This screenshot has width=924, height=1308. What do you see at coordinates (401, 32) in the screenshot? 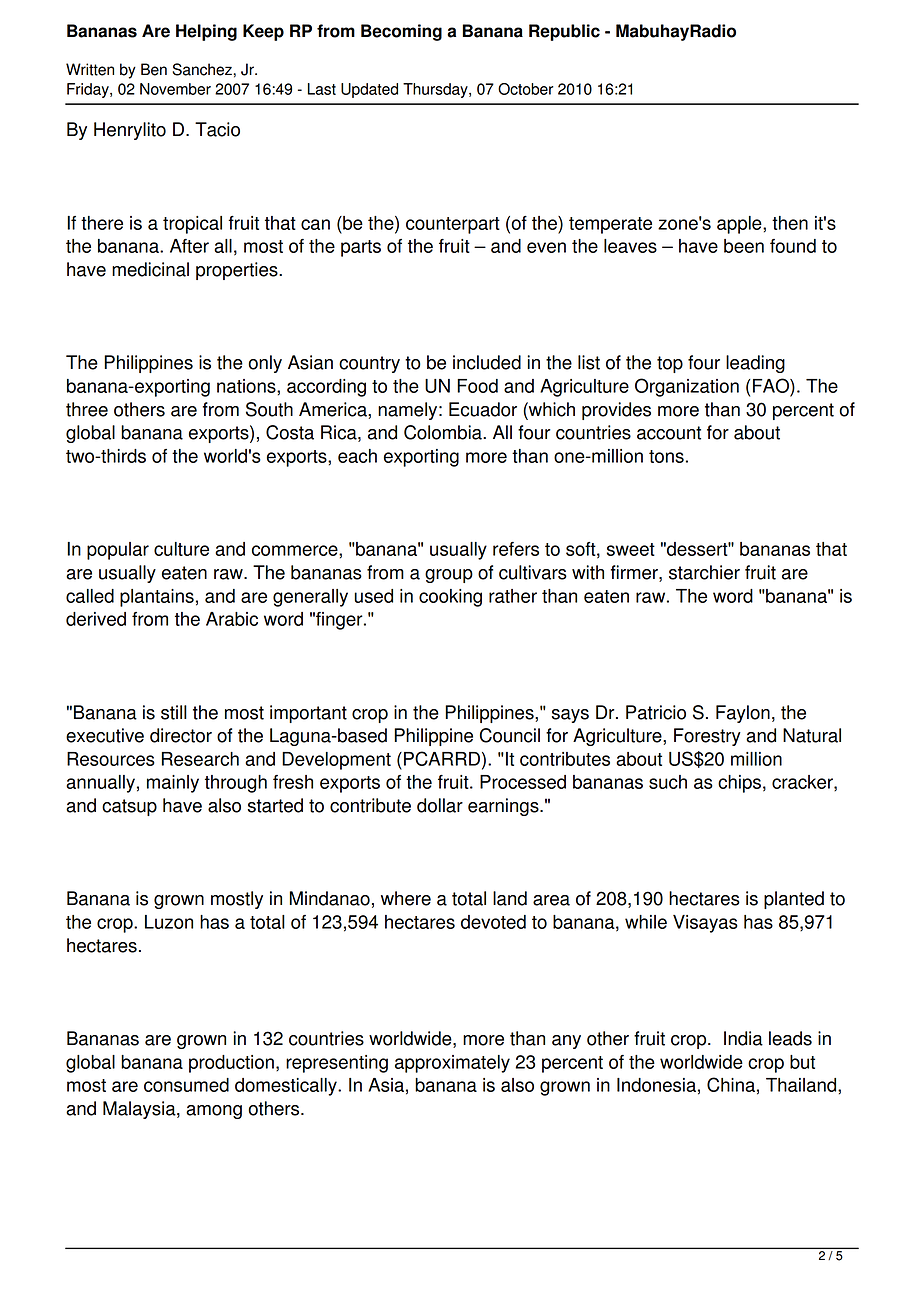
I see `Becoming` at bounding box center [401, 32].
